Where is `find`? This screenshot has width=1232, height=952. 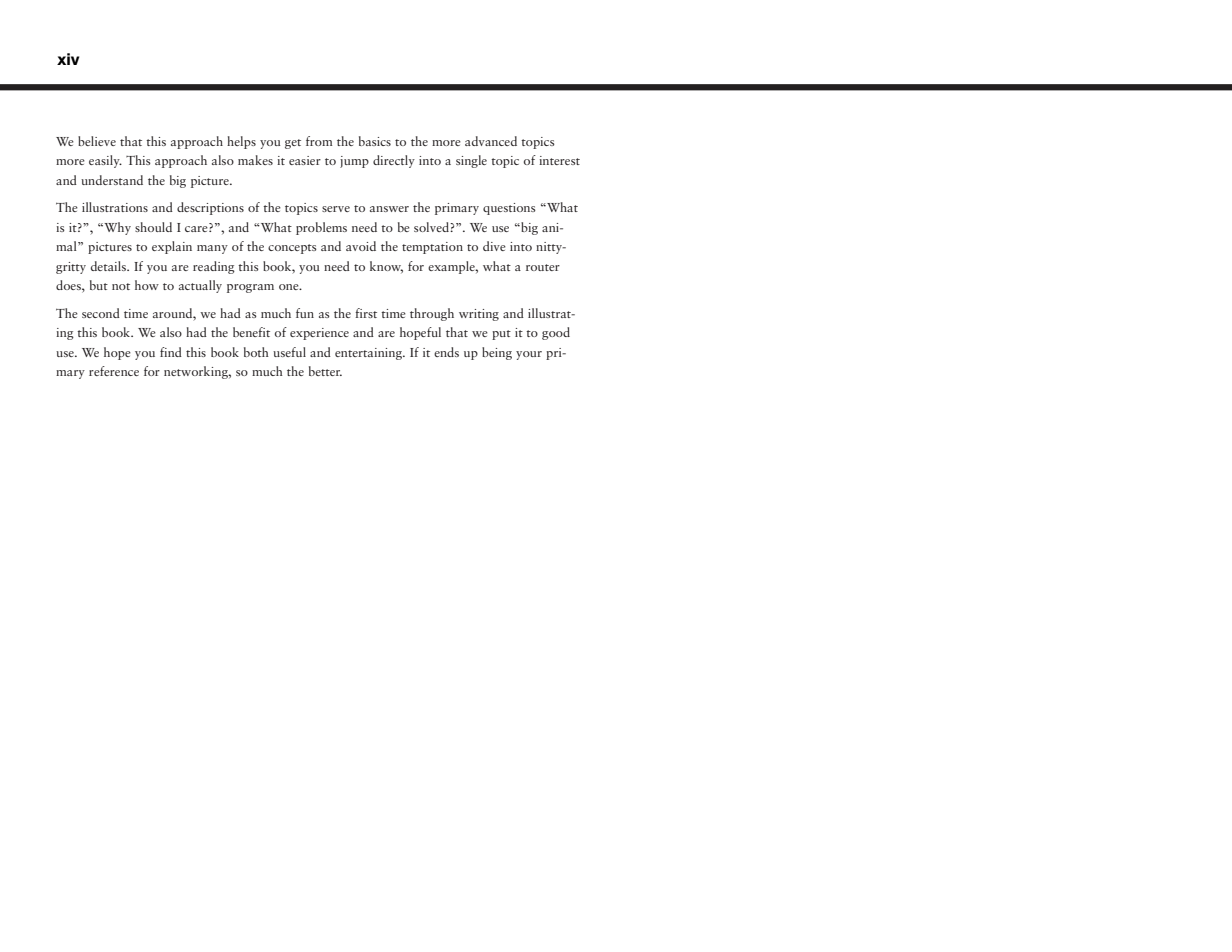 find is located at coordinates (171, 352).
